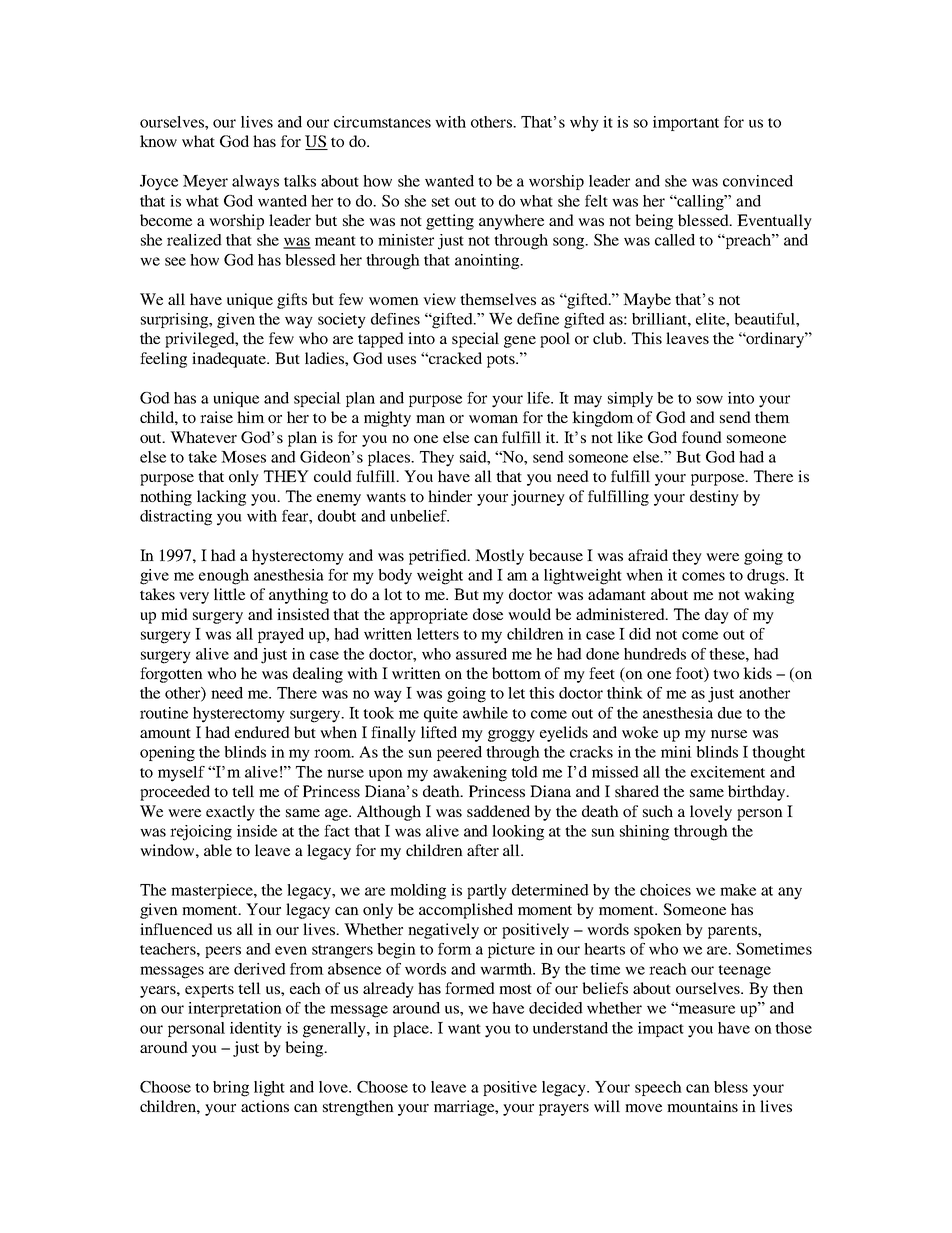  Describe the element at coordinates (255, 183) in the image. I see `always` at that location.
